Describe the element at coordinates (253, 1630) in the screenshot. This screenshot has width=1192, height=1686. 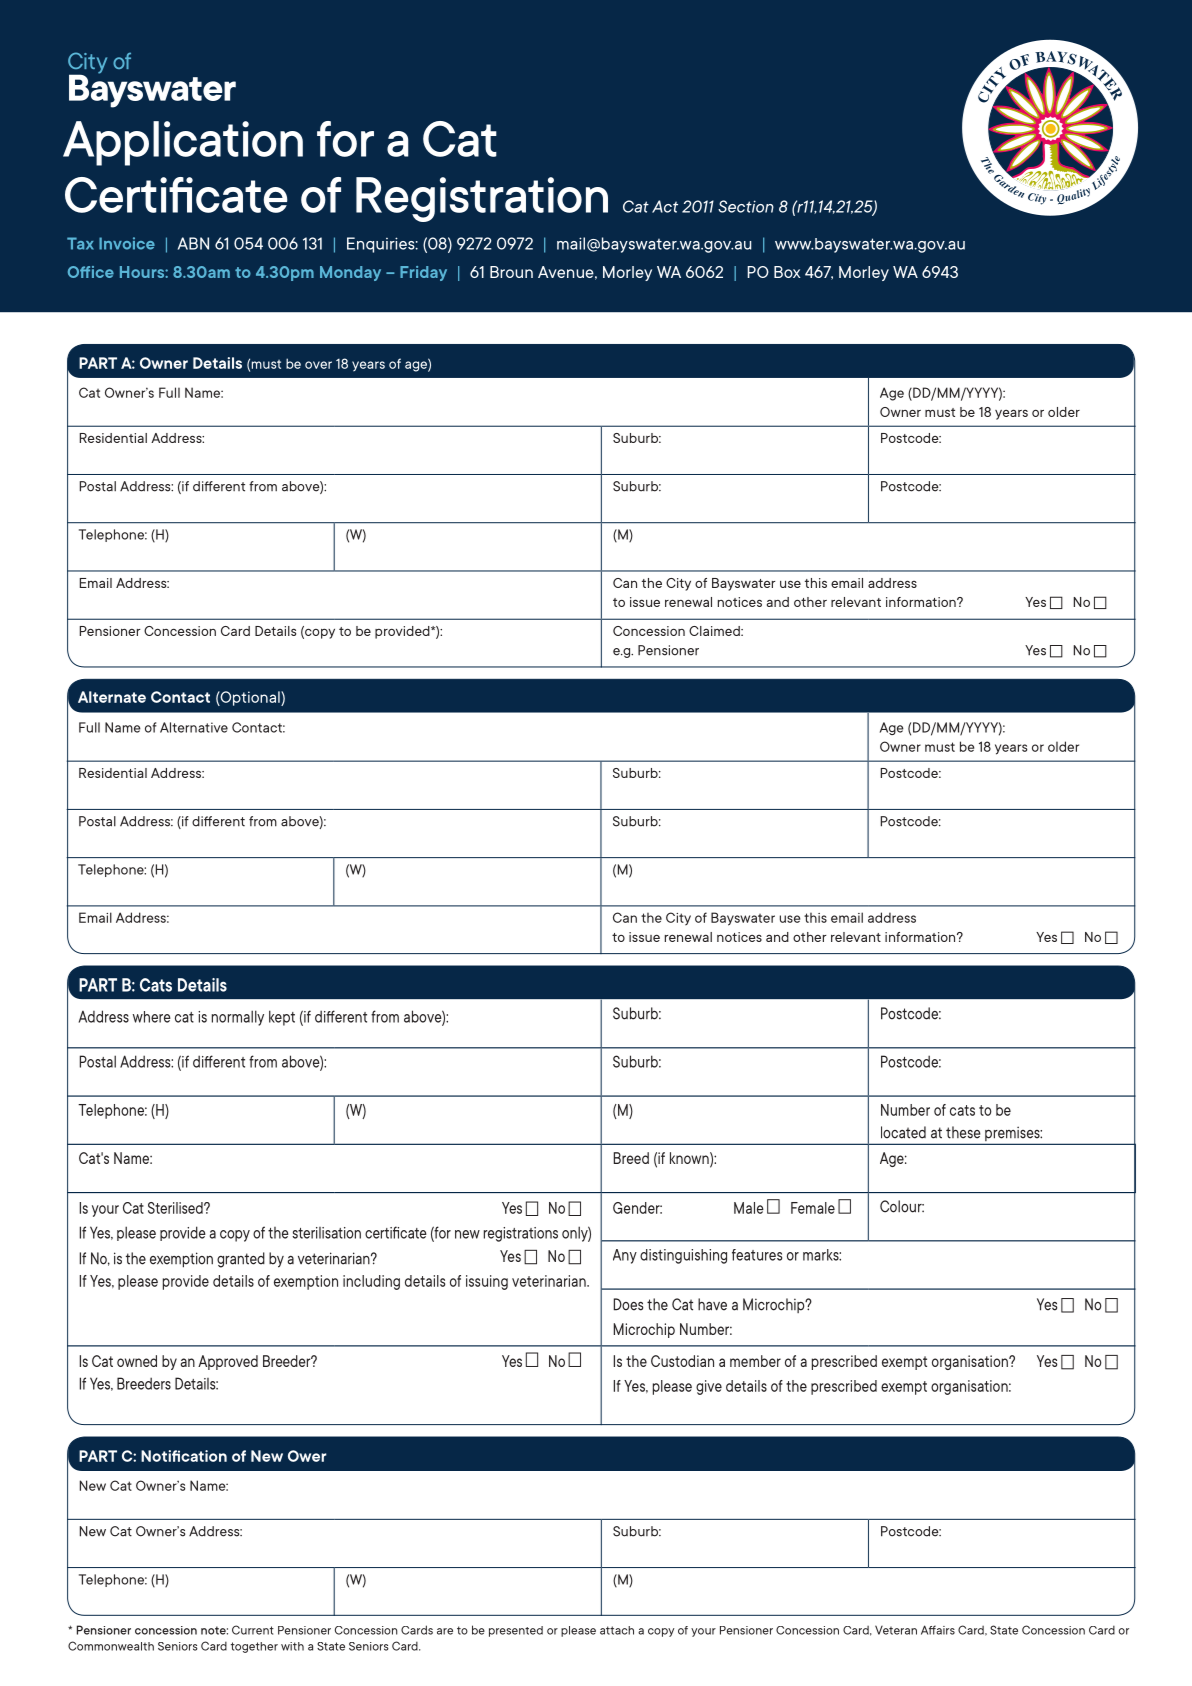
I see `Current` at that location.
